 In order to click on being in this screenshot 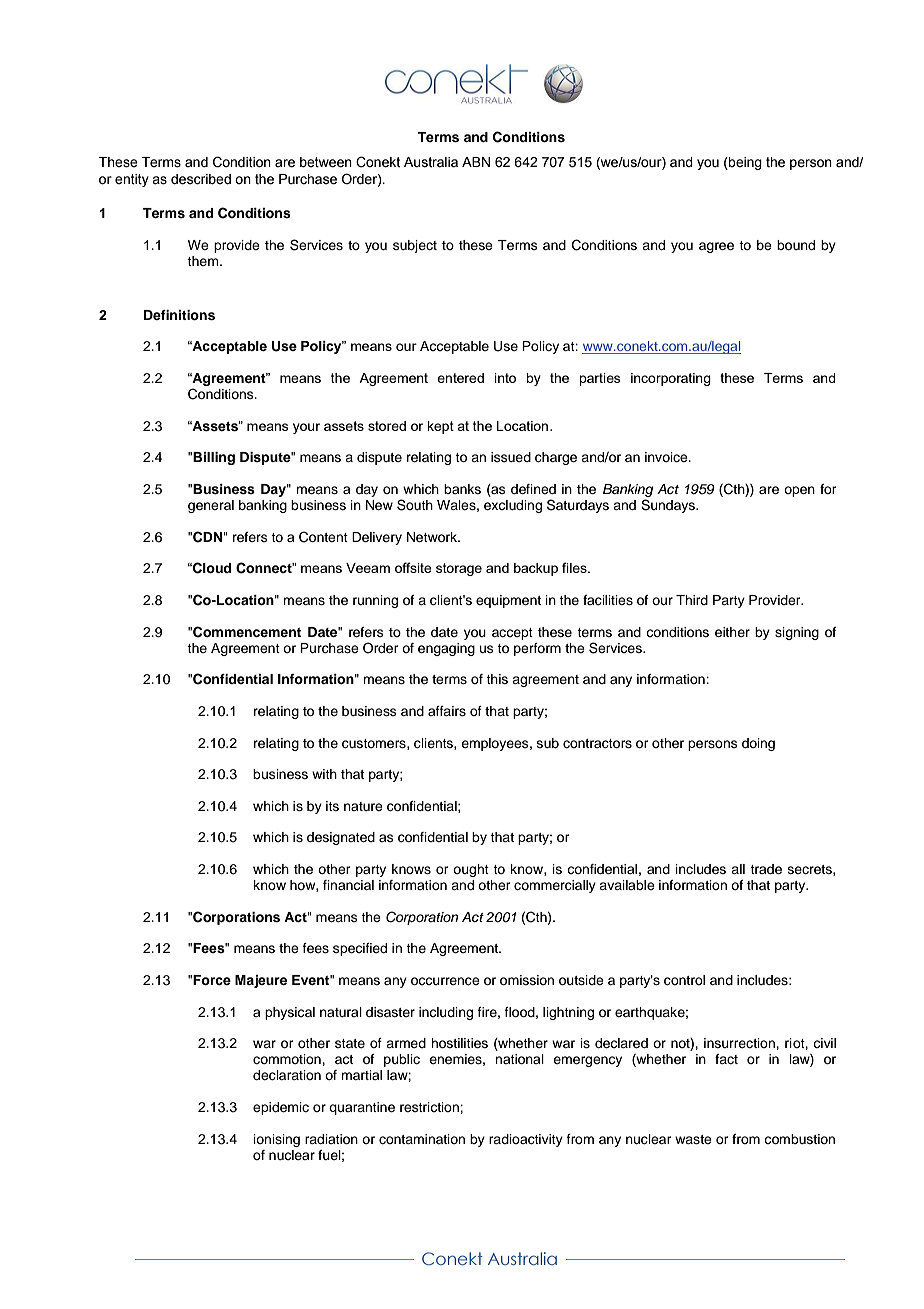, I will do `click(744, 163)`.
